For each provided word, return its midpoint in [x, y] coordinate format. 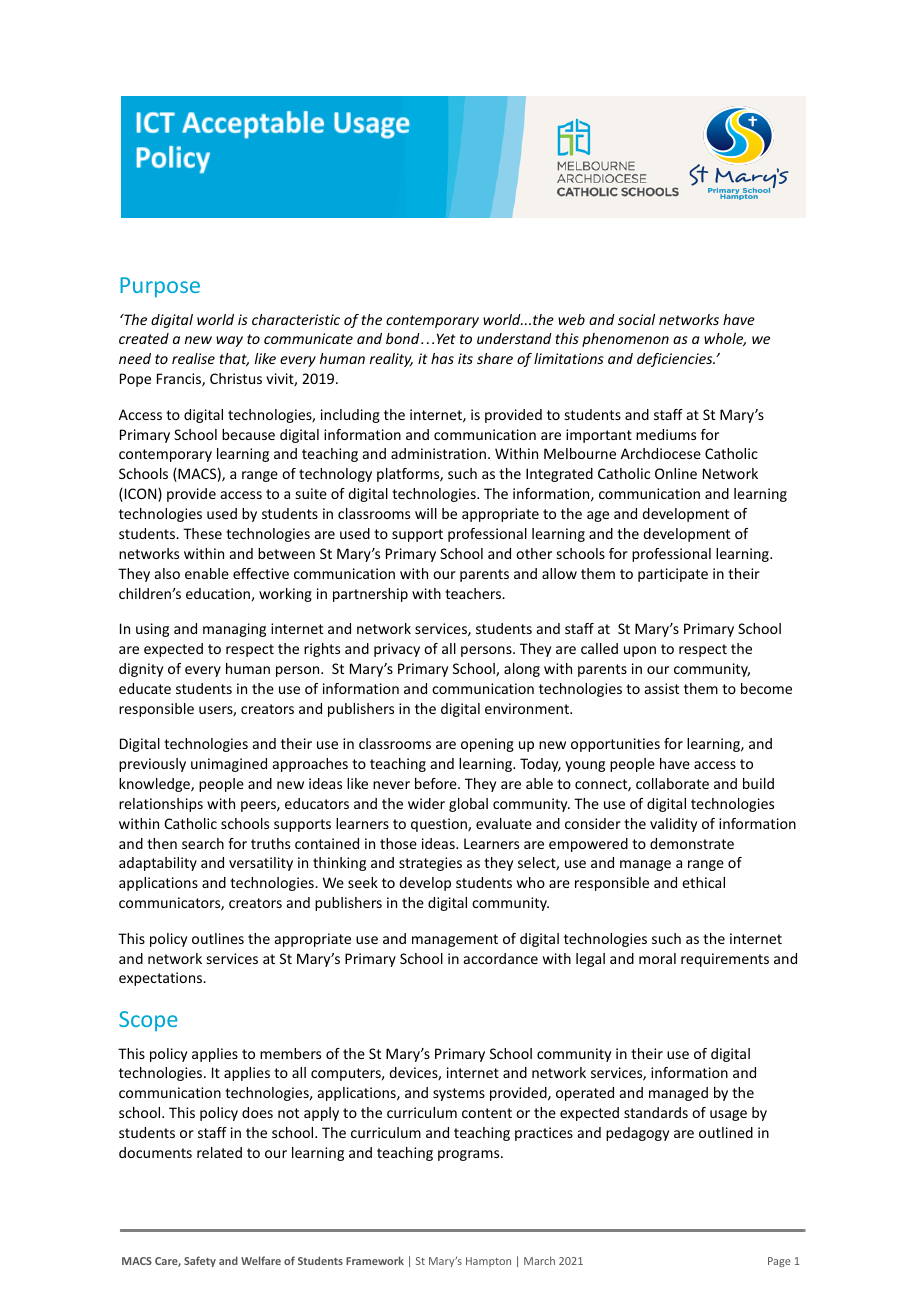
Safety [200, 1261]
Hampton [488, 1262]
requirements [725, 960]
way [229, 341]
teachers [474, 593]
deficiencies [676, 360]
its [465, 358]
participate [673, 575]
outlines [218, 938]
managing [234, 630]
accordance [501, 958]
